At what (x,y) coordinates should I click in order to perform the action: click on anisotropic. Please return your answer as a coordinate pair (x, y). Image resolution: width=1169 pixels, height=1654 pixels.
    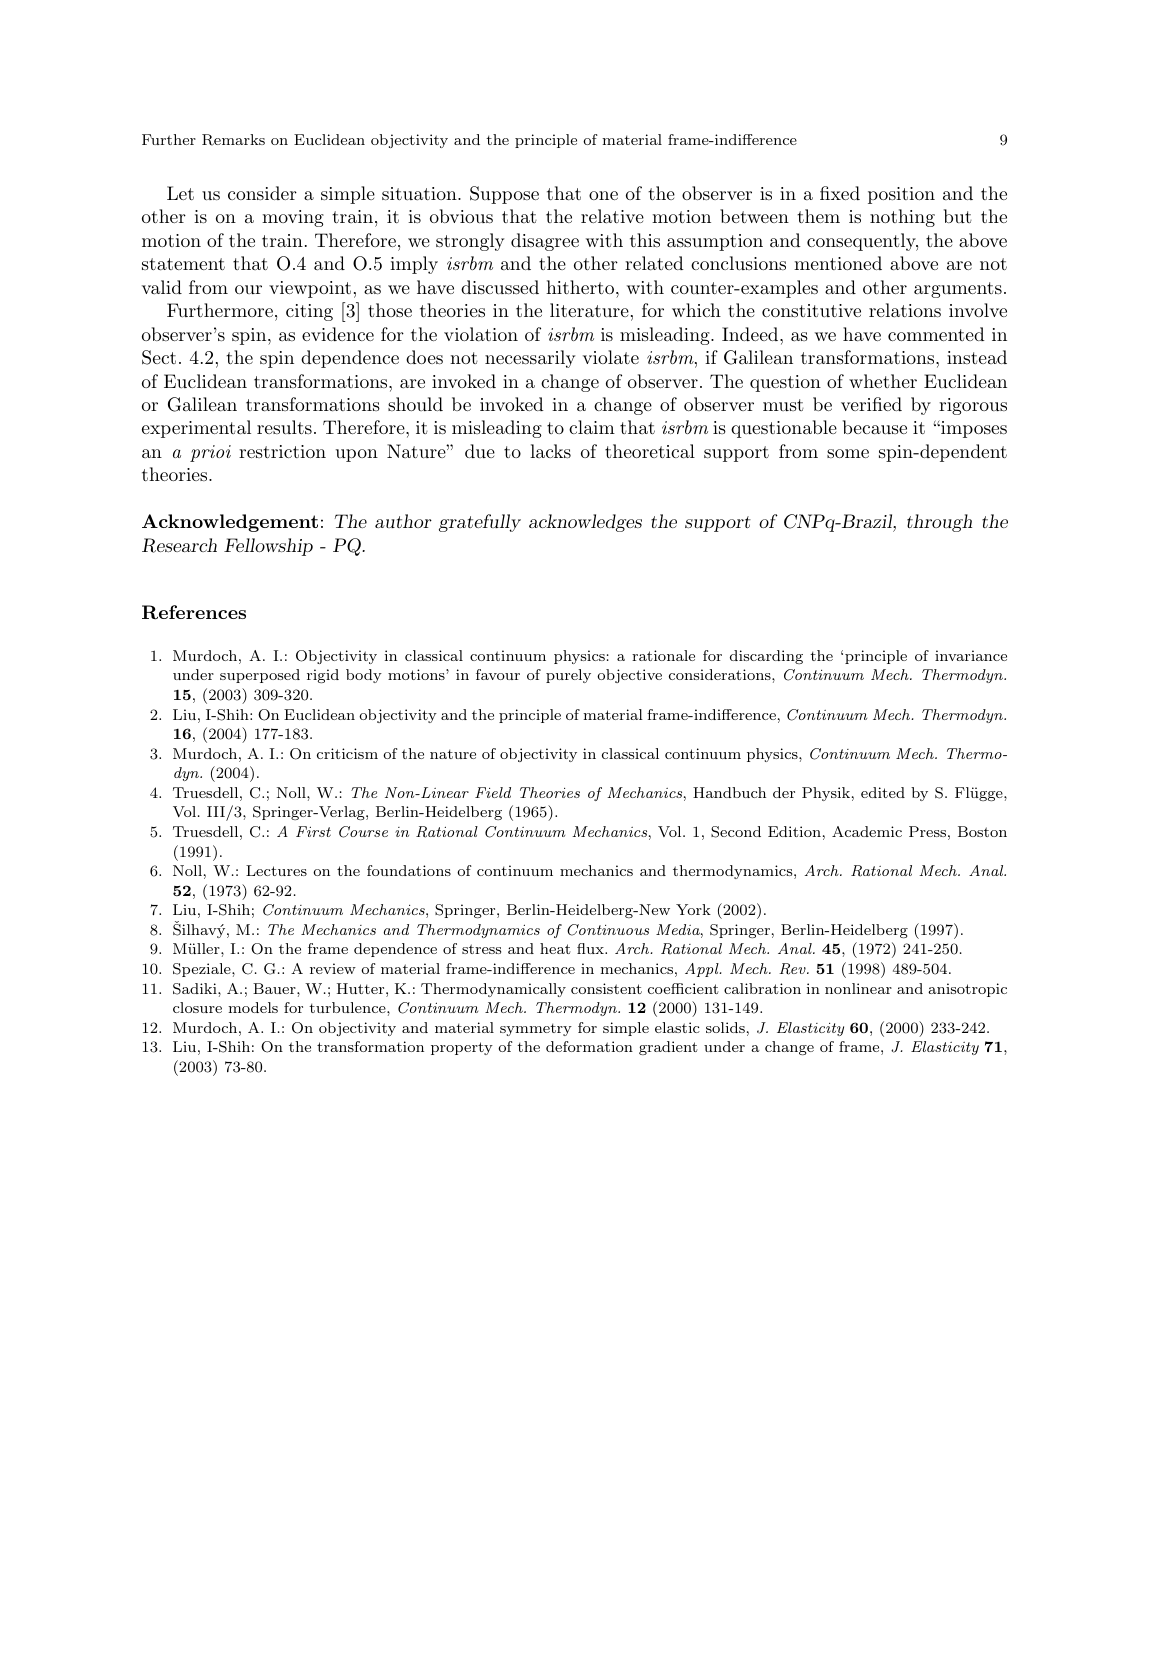
    Looking at the image, I should click on (967, 990).
